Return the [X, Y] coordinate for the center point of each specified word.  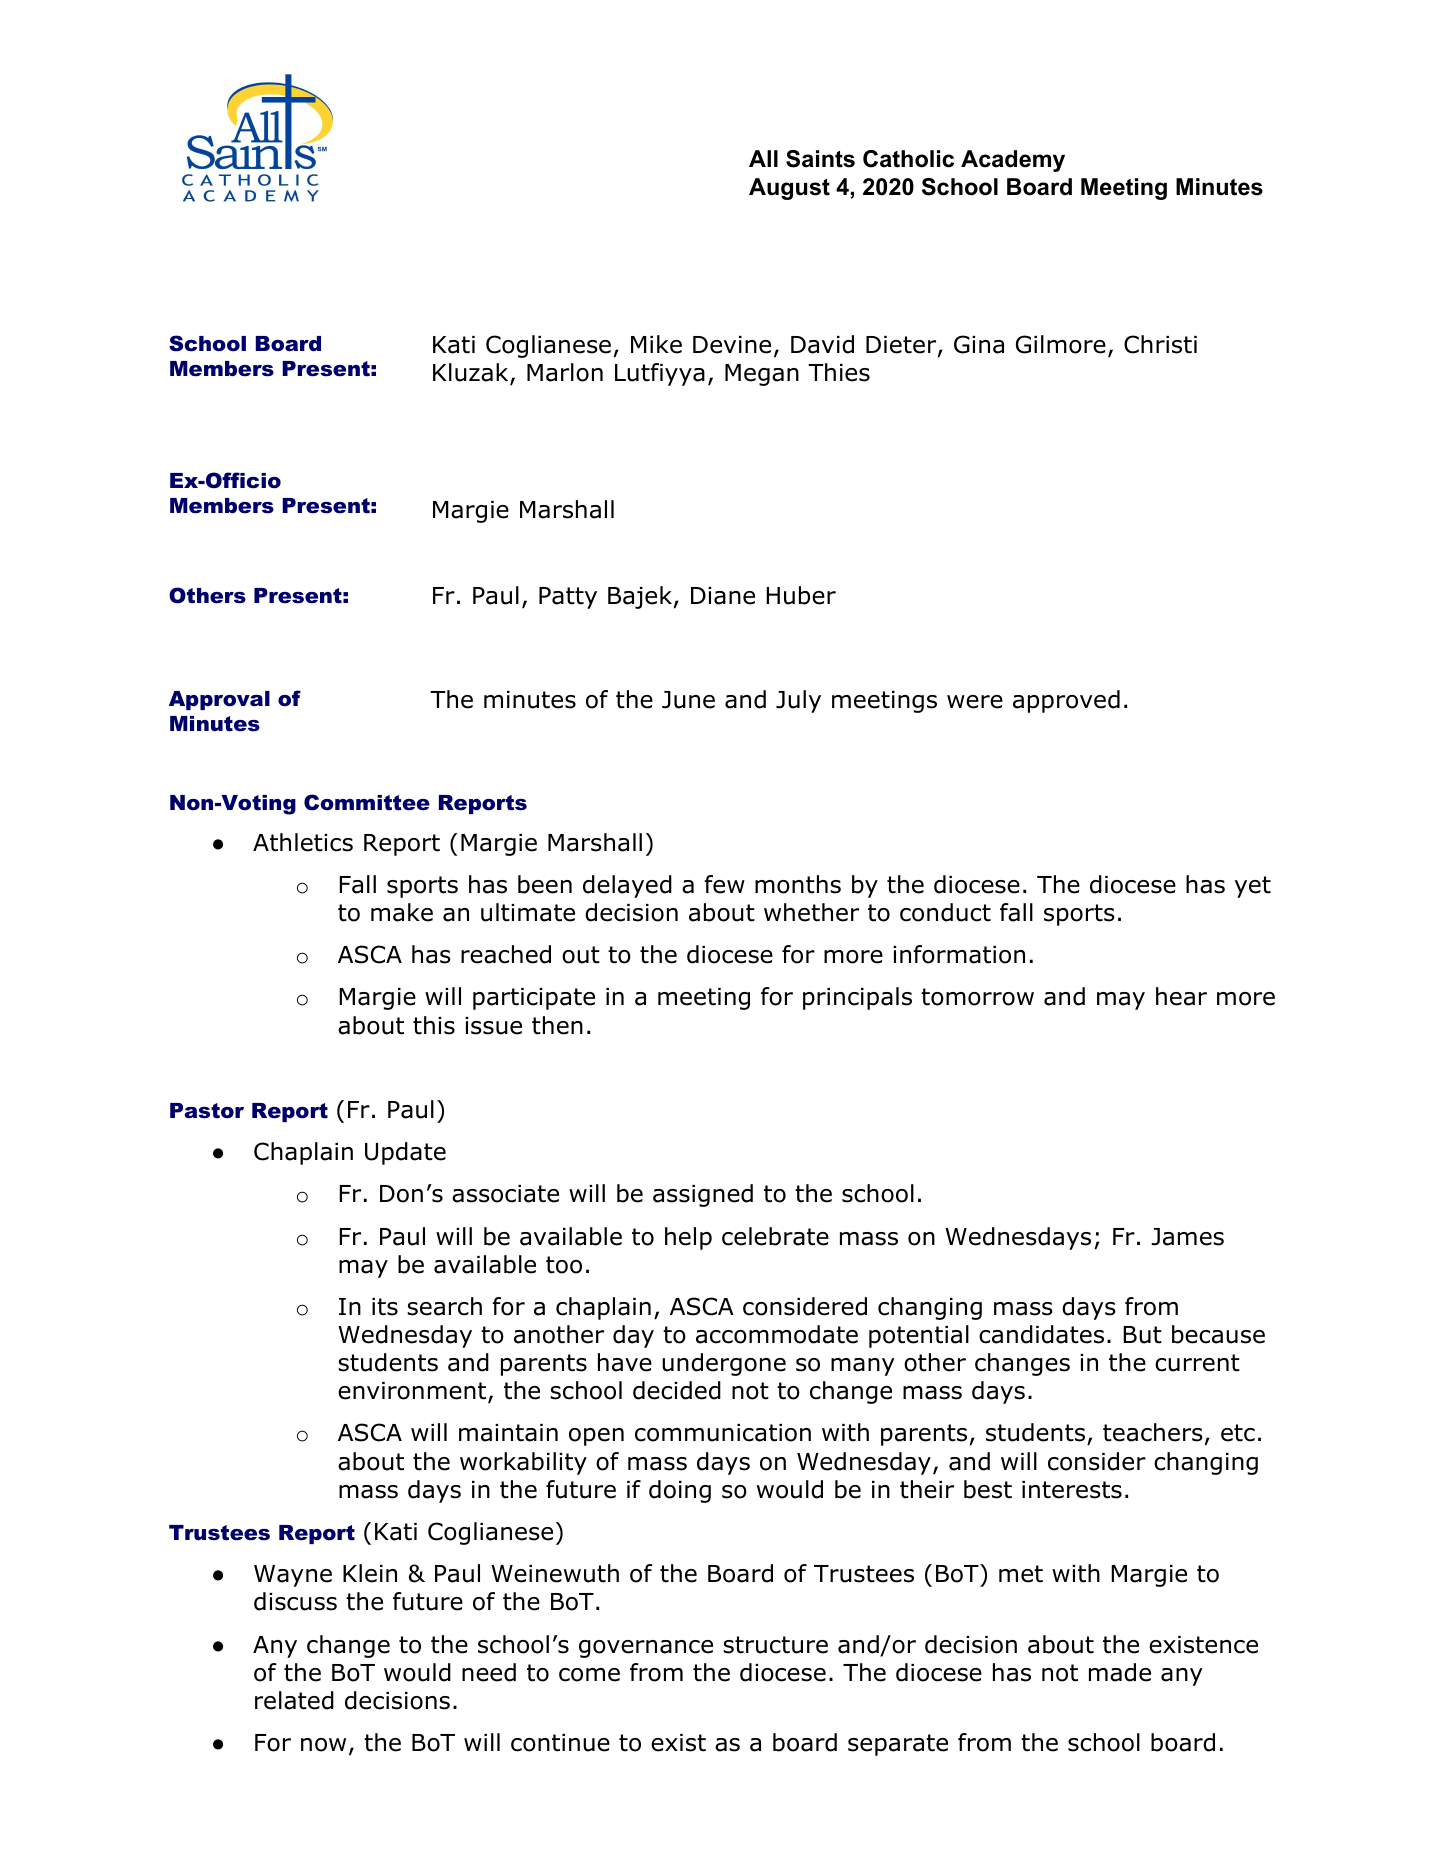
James [1187, 1237]
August [789, 189]
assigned [703, 1195]
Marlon [565, 372]
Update [405, 1153]
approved [1066, 701]
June [688, 700]
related [294, 1700]
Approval [219, 700]
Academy [1013, 161]
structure [775, 1645]
